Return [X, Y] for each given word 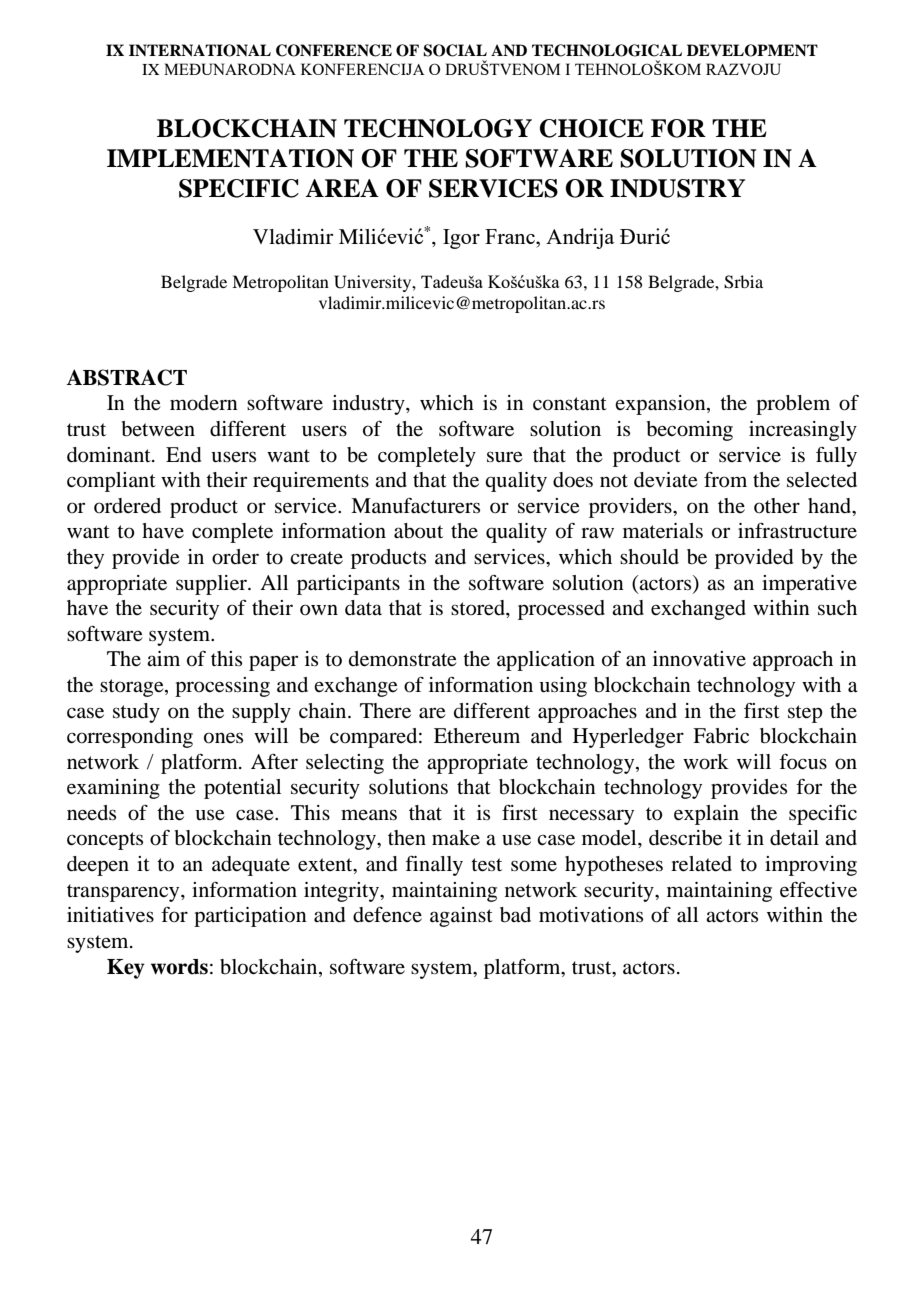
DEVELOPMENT [752, 50]
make [456, 837]
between [158, 429]
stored [479, 608]
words [179, 967]
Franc [511, 236]
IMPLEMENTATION [230, 158]
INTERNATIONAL [200, 50]
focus [803, 761]
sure [505, 457]
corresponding [130, 738]
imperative [809, 585]
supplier [213, 585]
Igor [461, 239]
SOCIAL [455, 50]
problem [793, 405]
